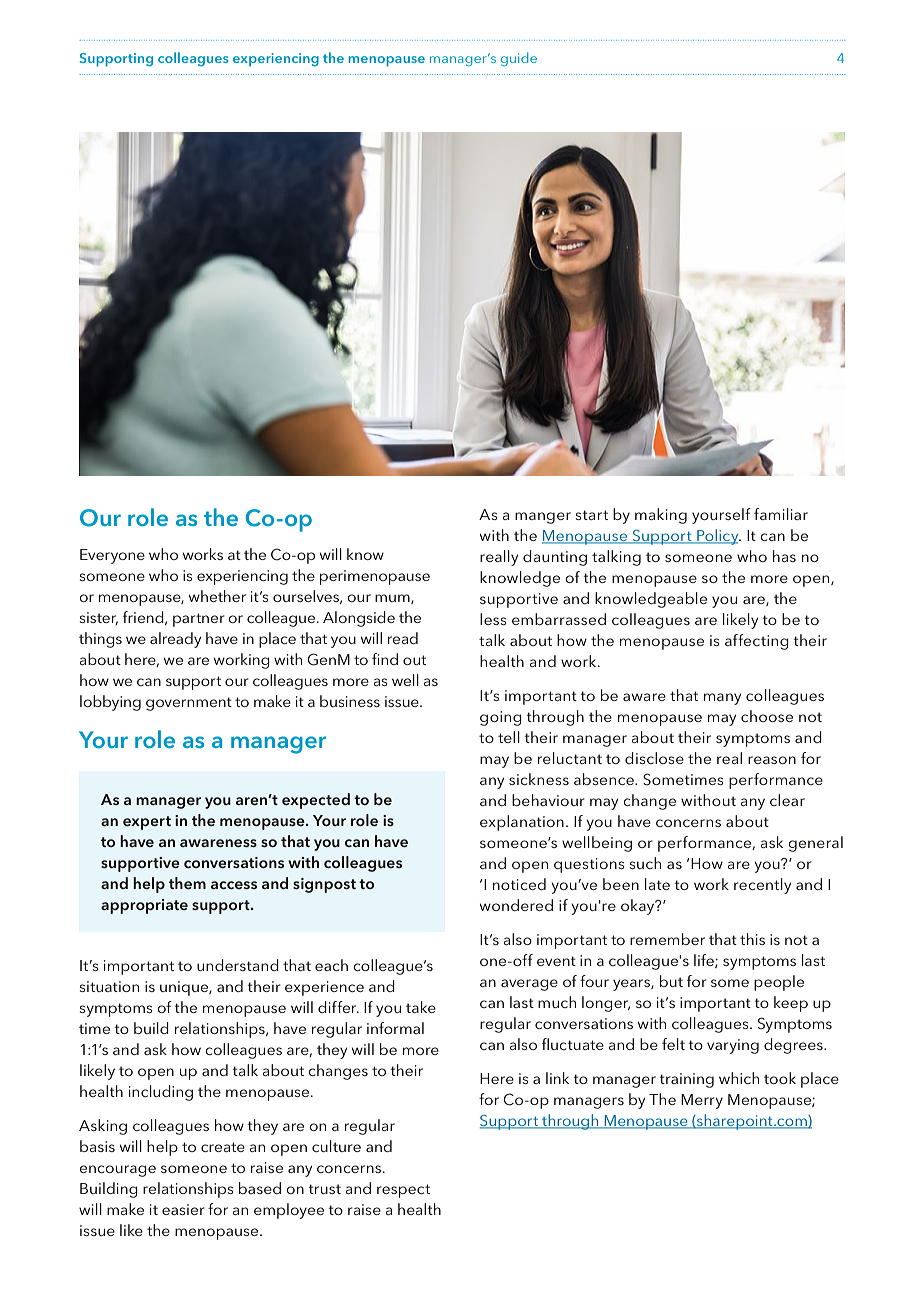 Image resolution: width=924 pixels, height=1308 pixels. I want to click on reason, so click(772, 760).
